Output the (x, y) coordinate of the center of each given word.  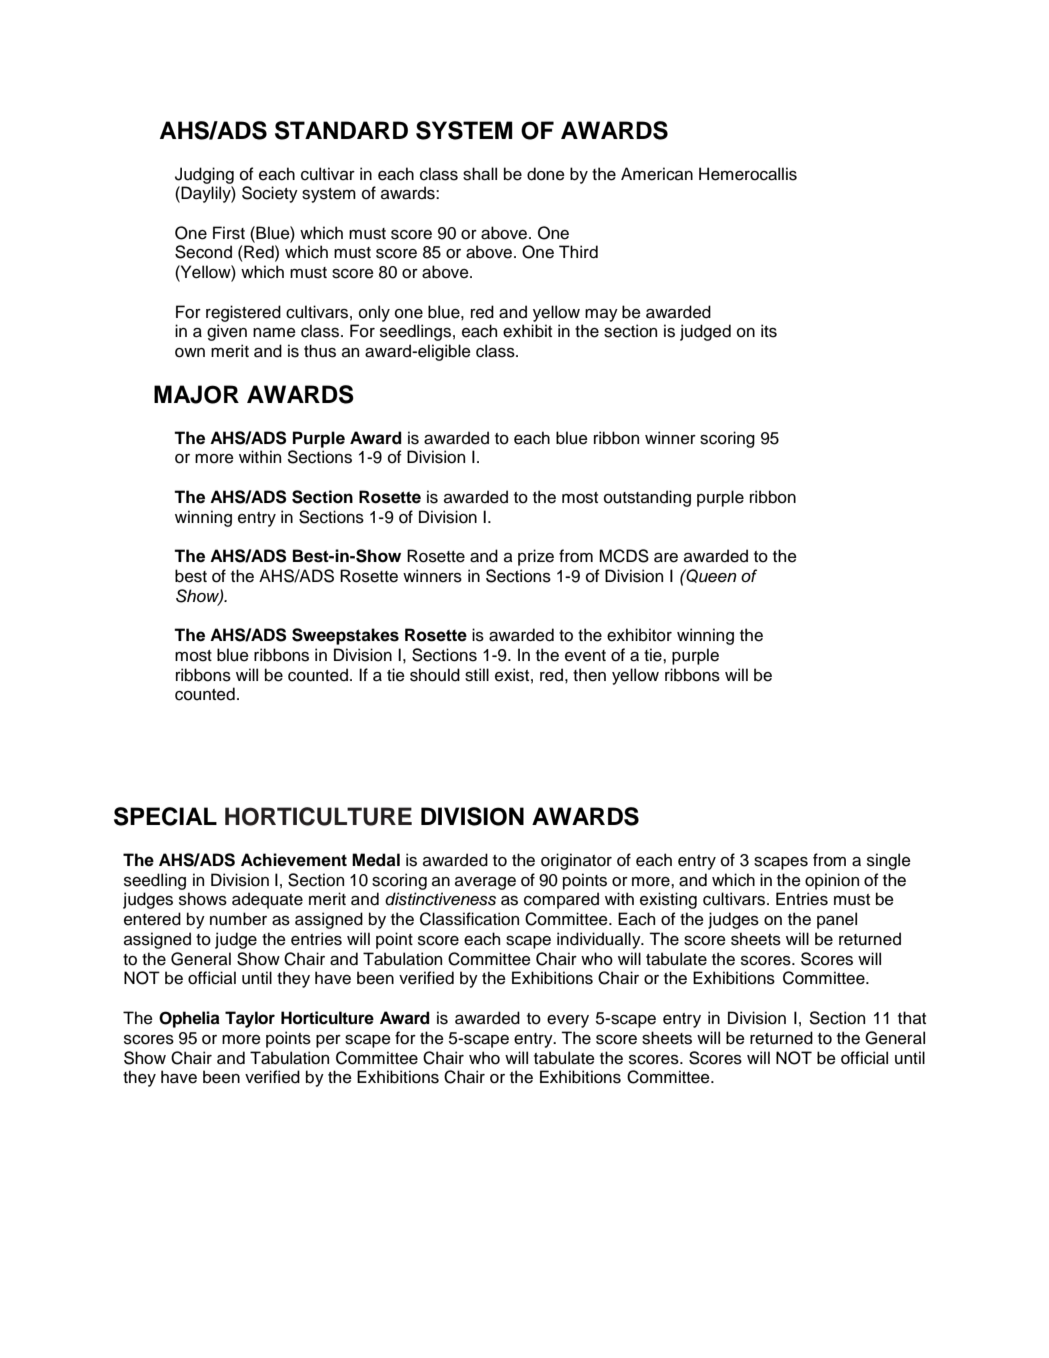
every (568, 1021)
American (657, 174)
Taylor (250, 1019)
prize (536, 557)
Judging (204, 175)
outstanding (647, 498)
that (912, 1018)
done (546, 174)
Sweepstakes (345, 636)
